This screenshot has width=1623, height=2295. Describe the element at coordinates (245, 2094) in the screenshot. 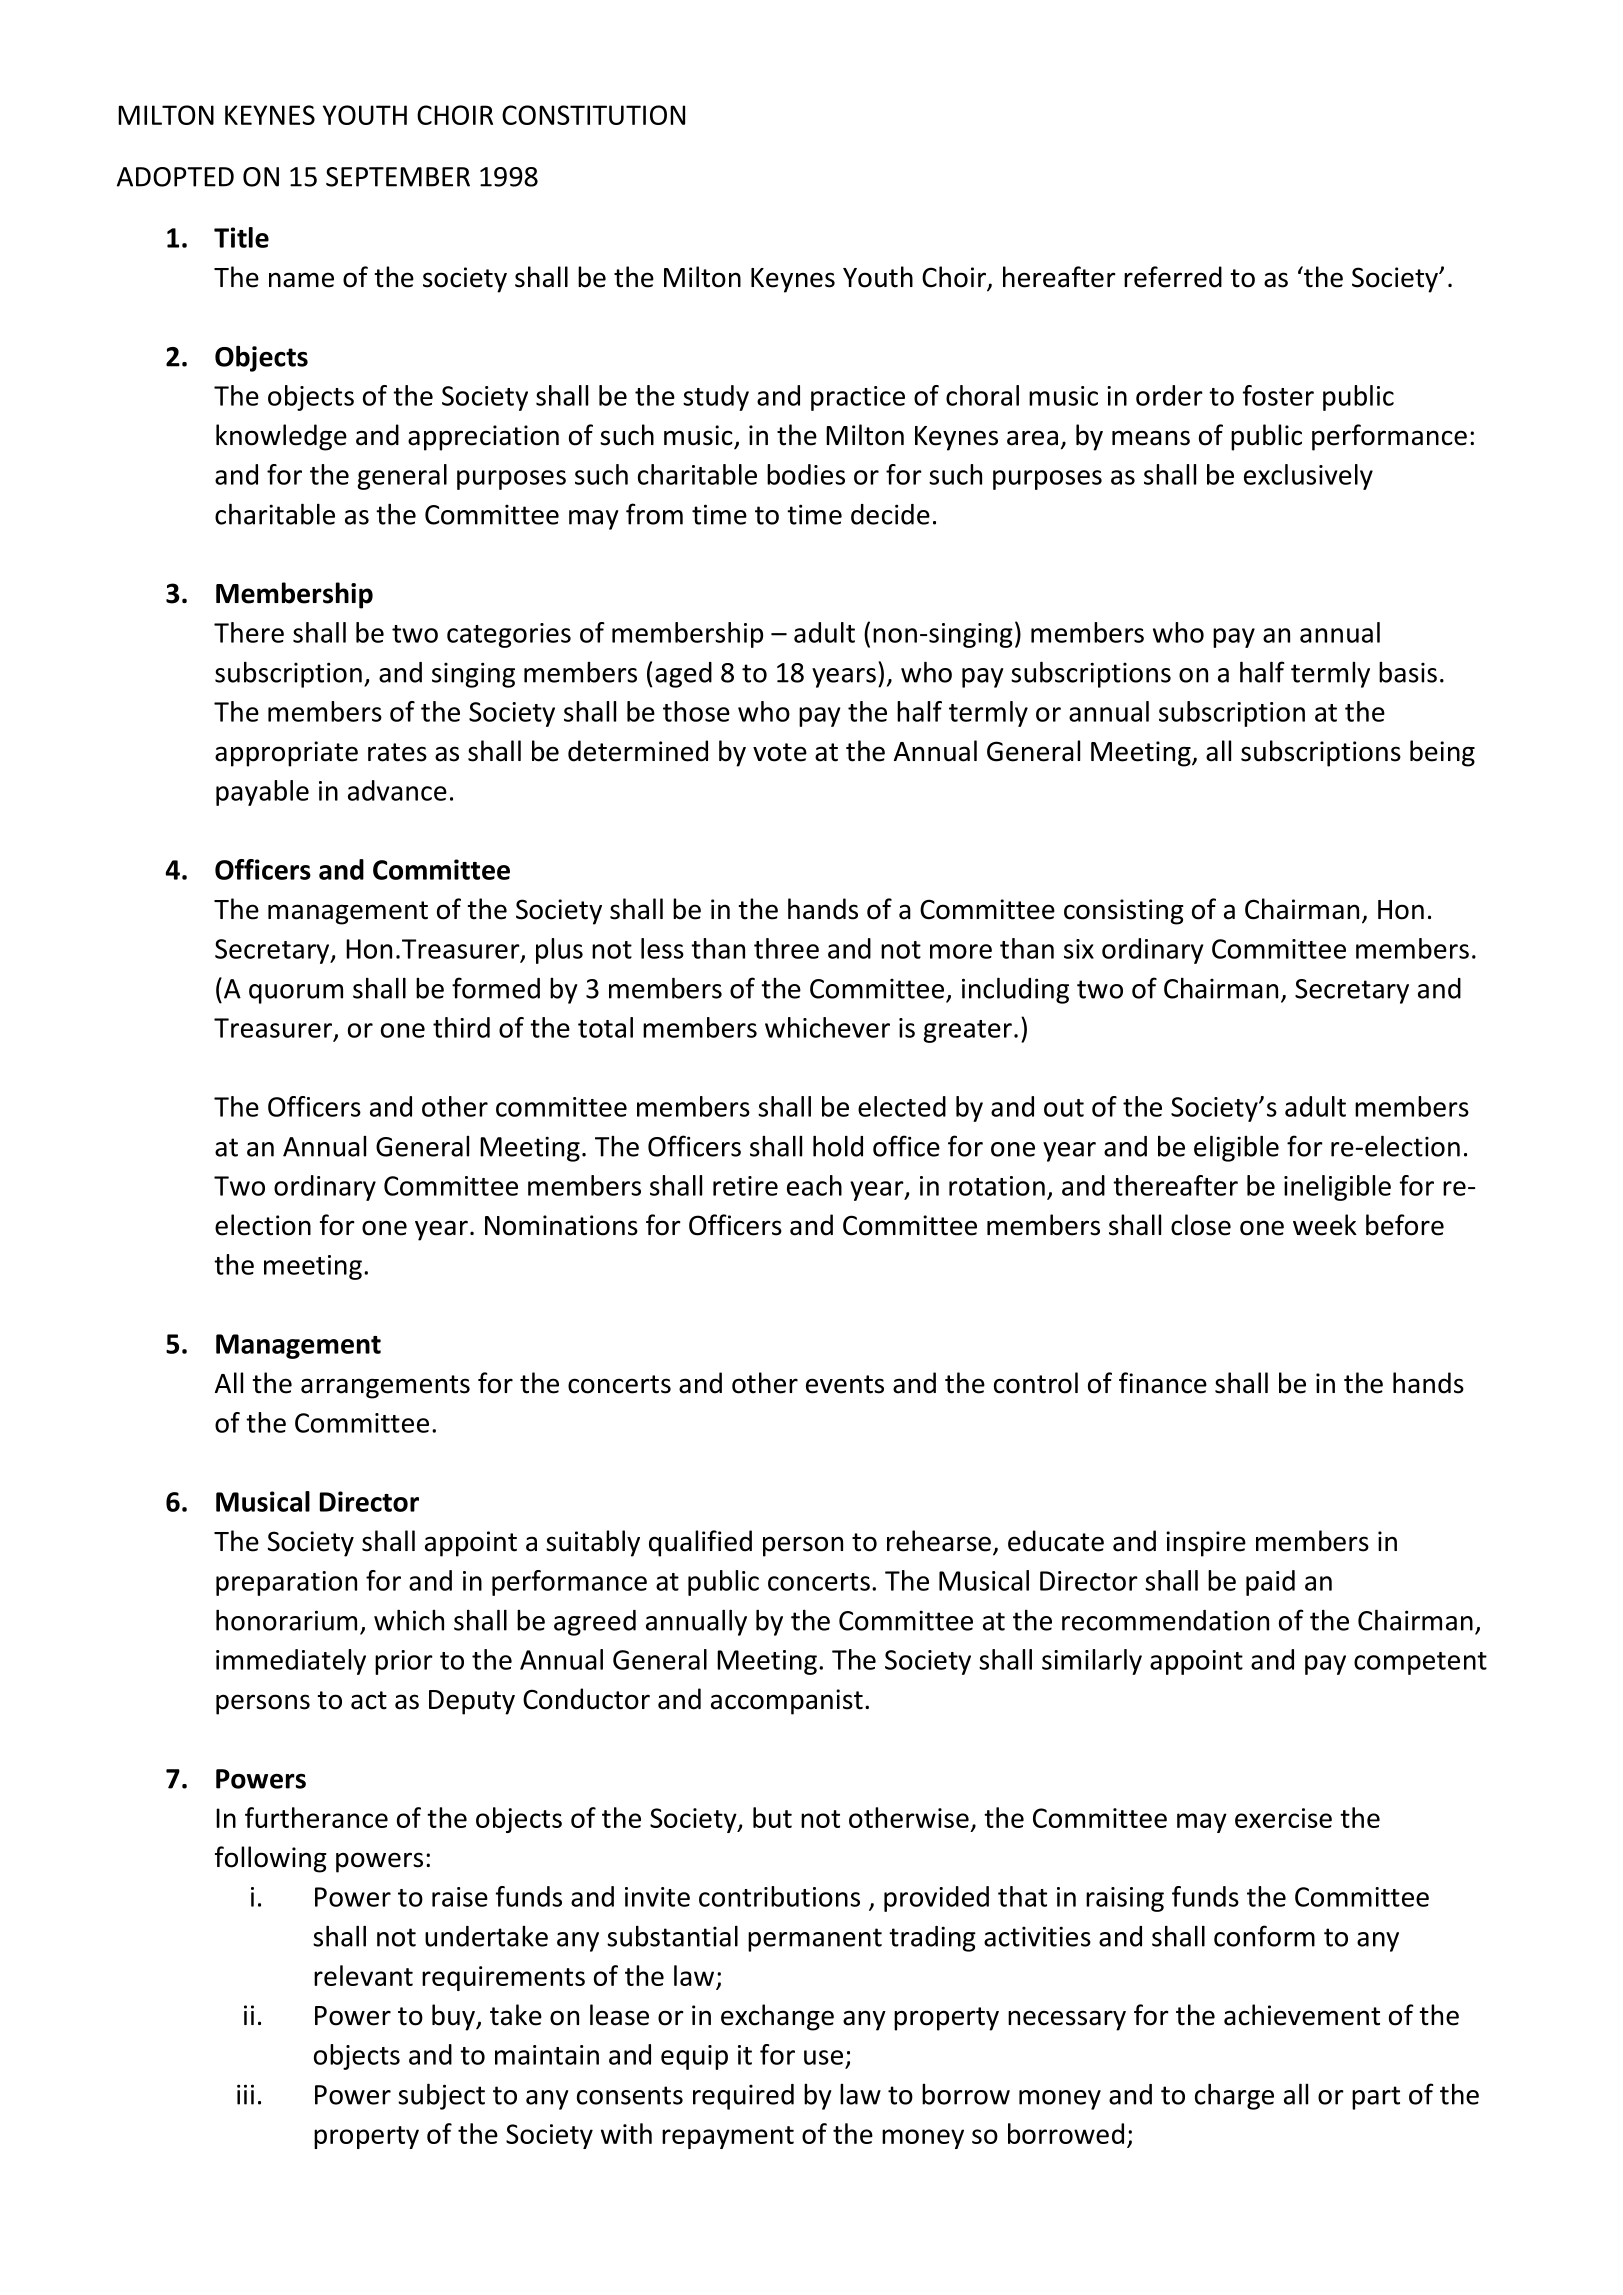

I see `iii` at that location.
